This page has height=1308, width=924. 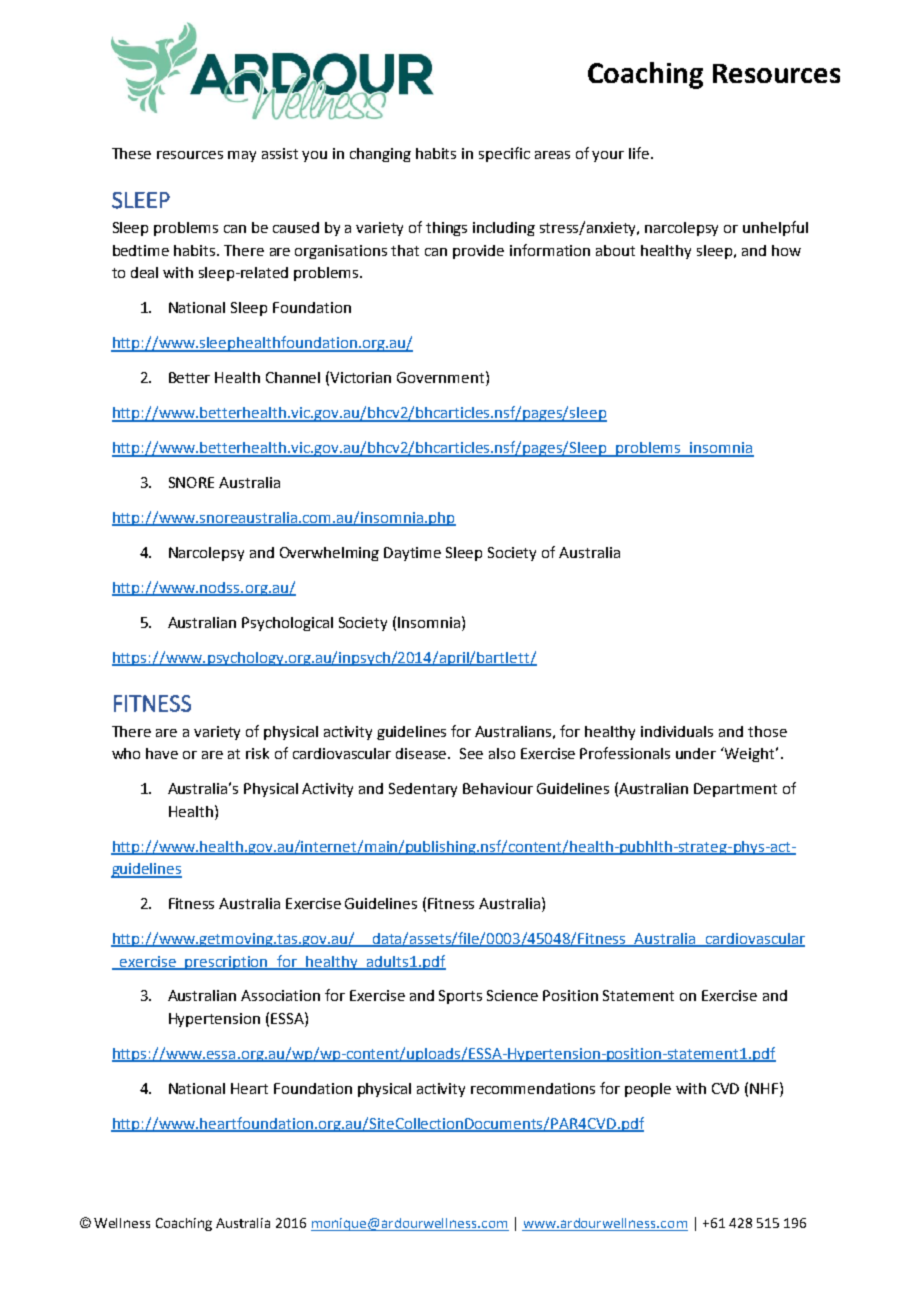 I want to click on Association, so click(x=280, y=995).
